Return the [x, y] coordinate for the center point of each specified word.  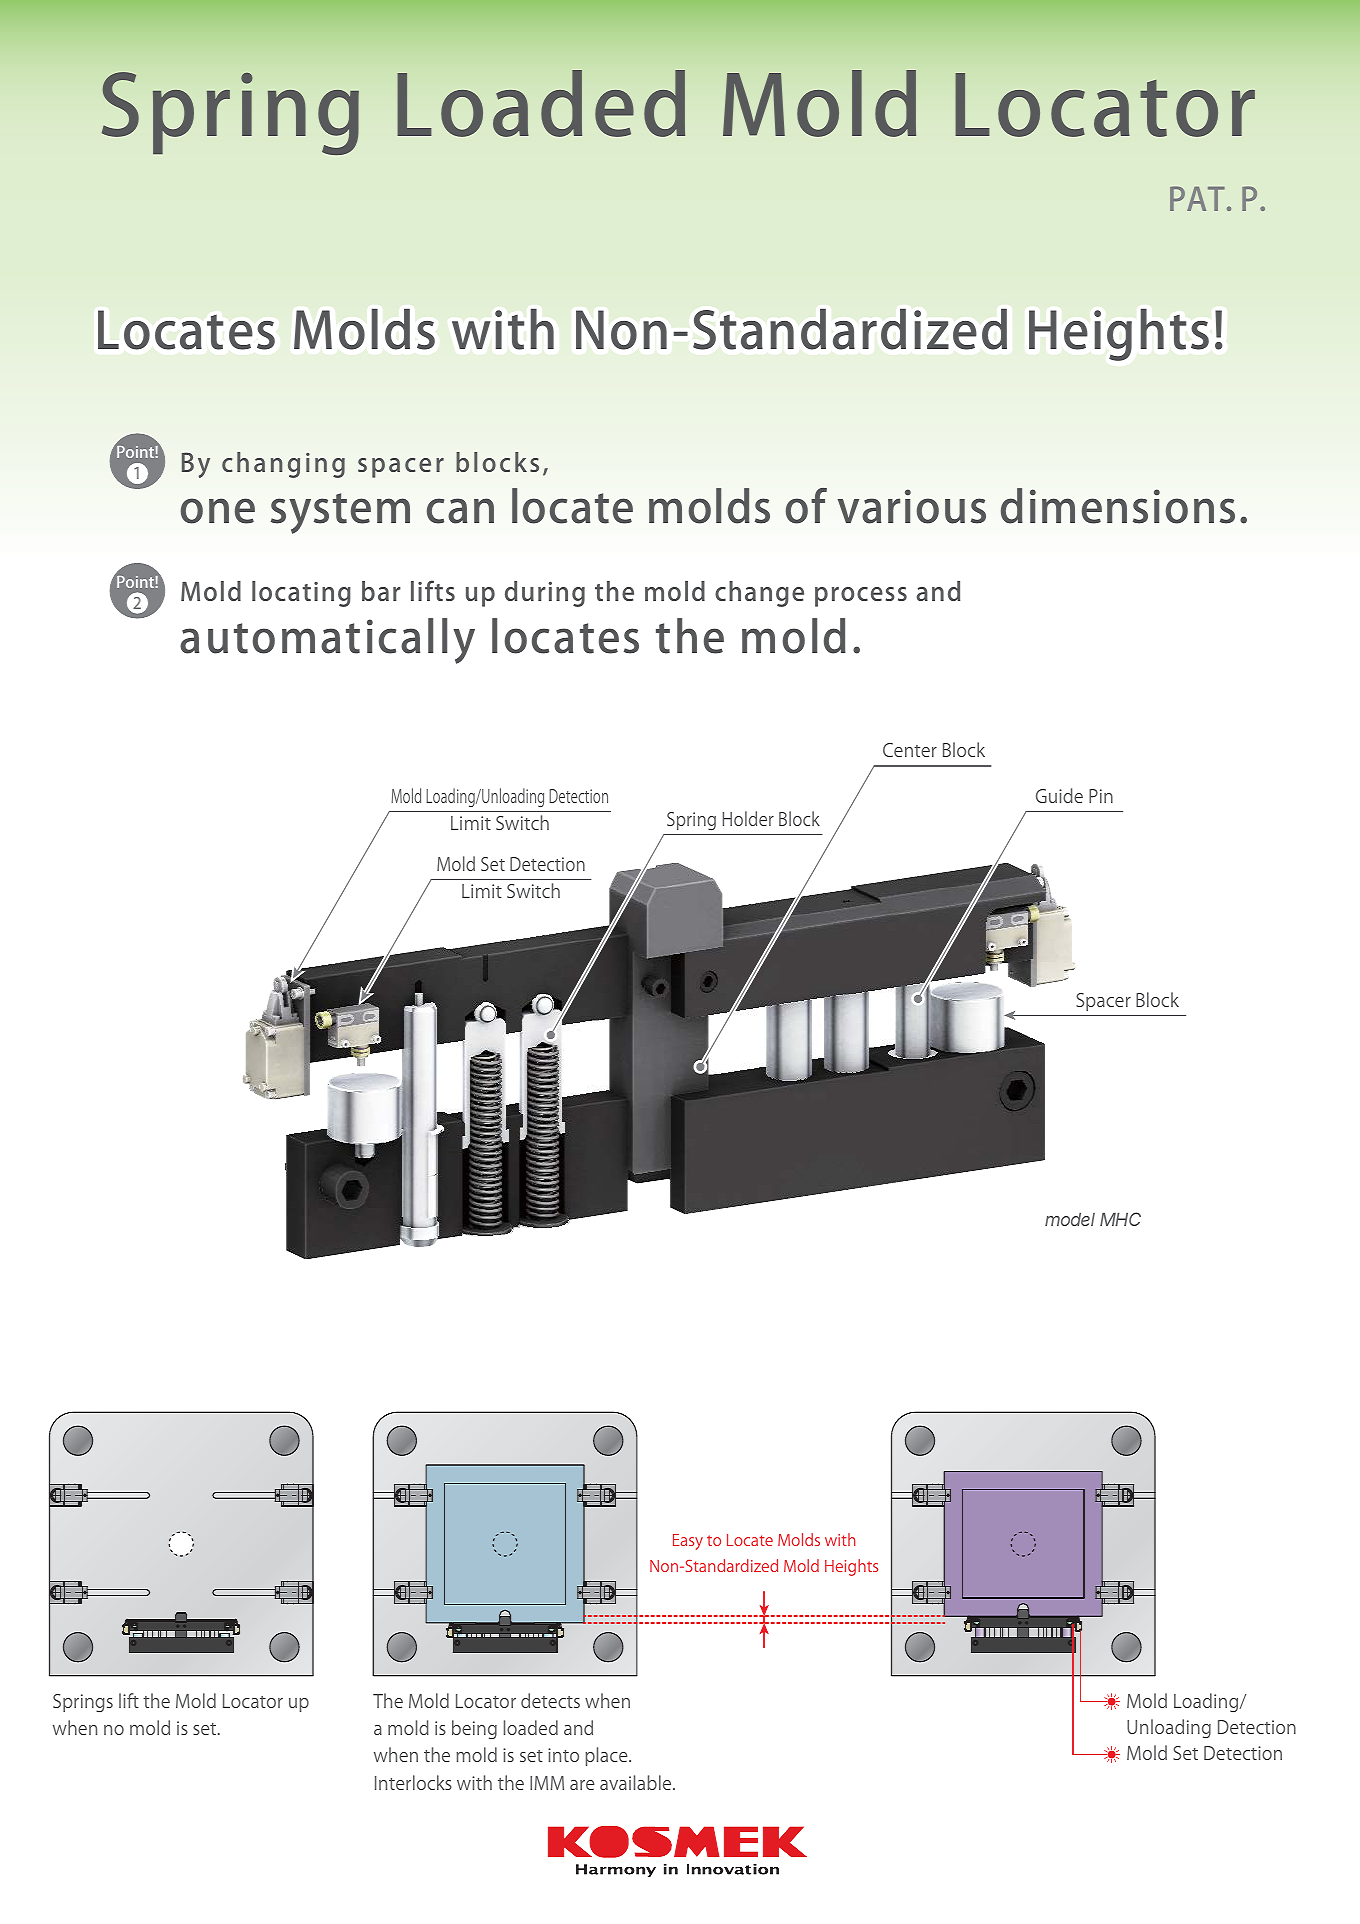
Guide [1059, 795]
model [1070, 1219]
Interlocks [413, 1782]
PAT [1197, 198]
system [340, 513]
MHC [1120, 1219]
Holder [748, 818]
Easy [688, 1542]
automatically [327, 641]
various [912, 506]
